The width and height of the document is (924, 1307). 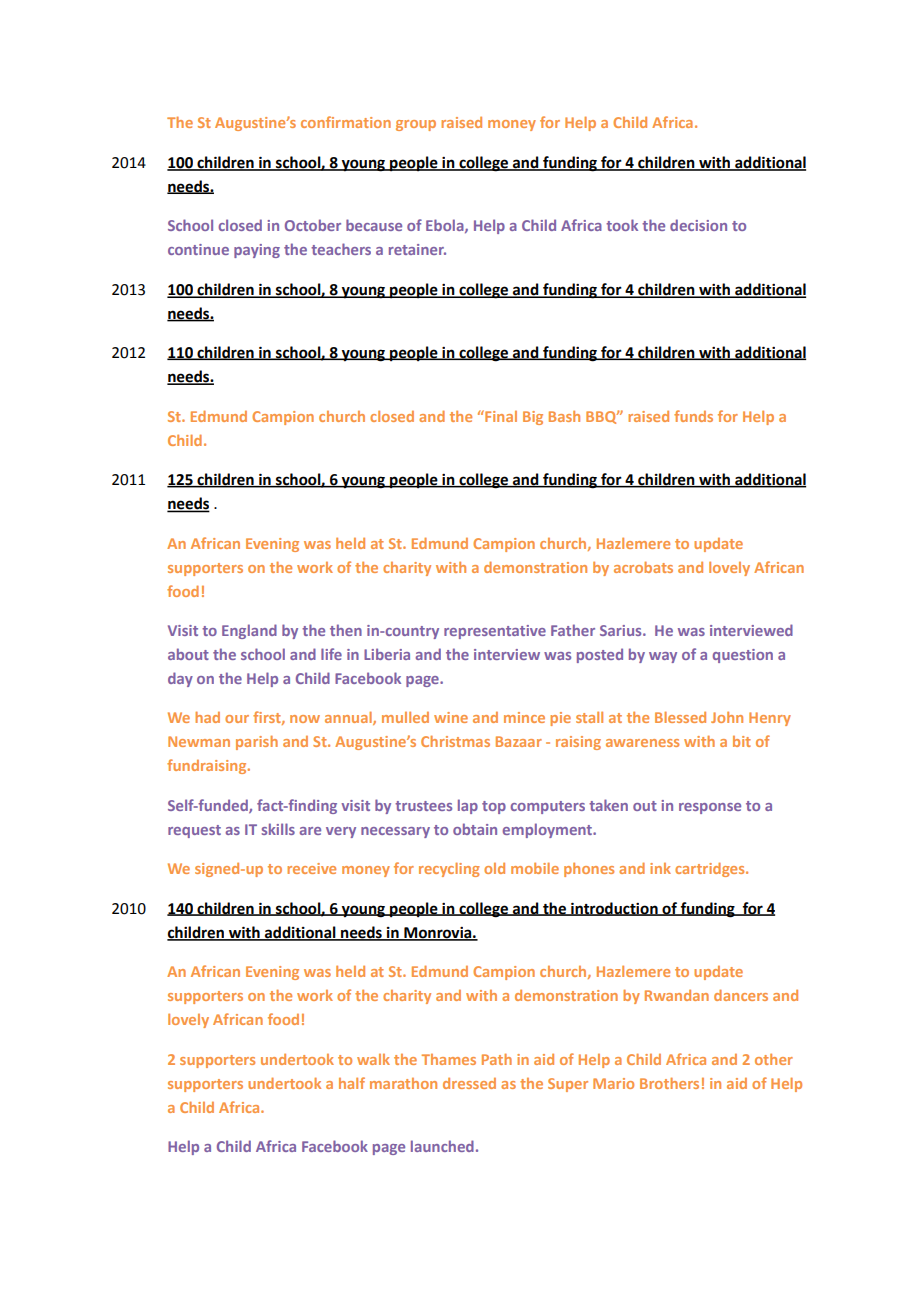 What do you see at coordinates (698, 225) in the document?
I see `decision` at bounding box center [698, 225].
